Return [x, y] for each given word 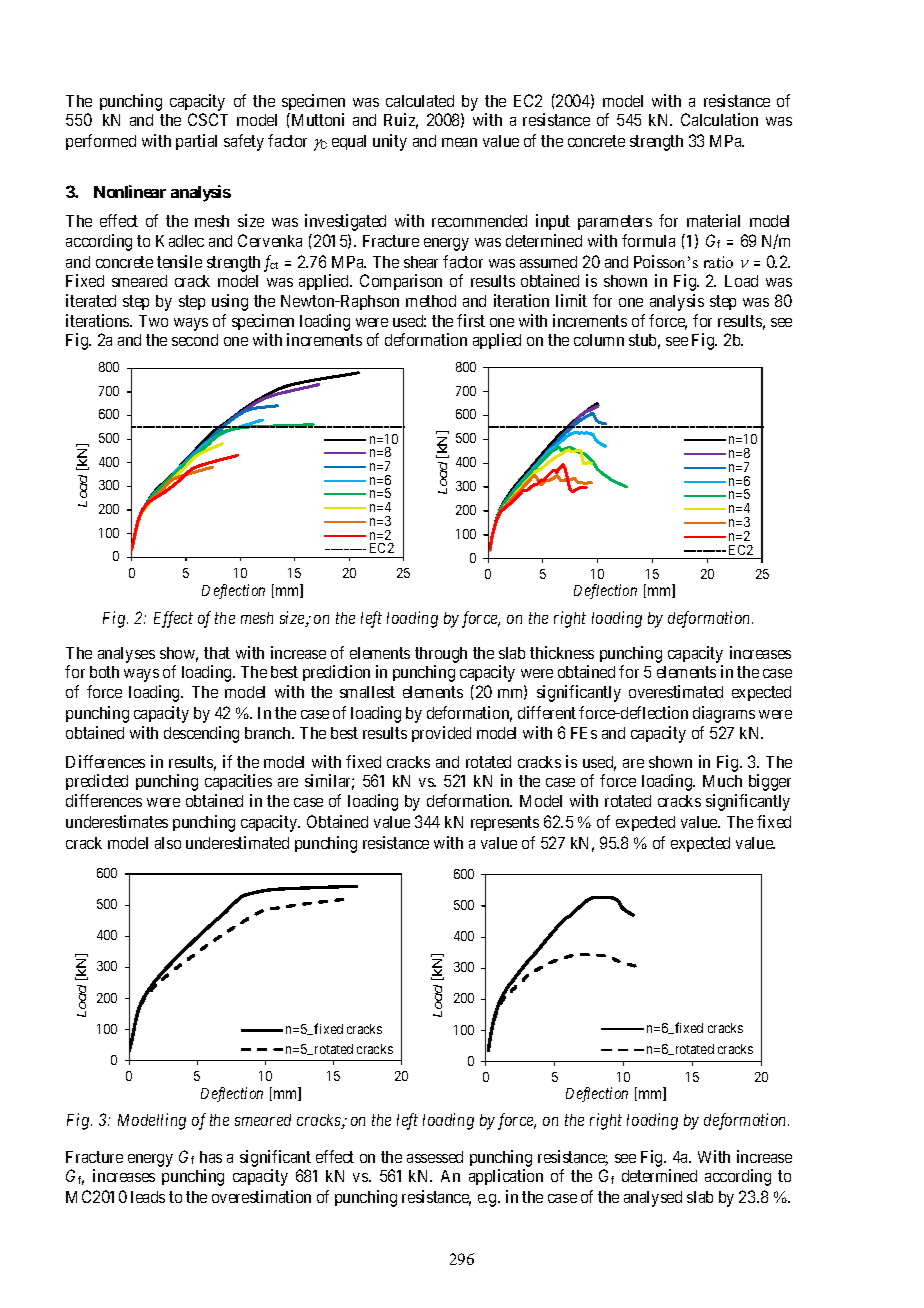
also [168, 843]
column [599, 340]
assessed [435, 1157]
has [211, 1157]
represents [505, 823]
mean [459, 142]
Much [722, 781]
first [471, 320]
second [195, 340]
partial [196, 142]
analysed [653, 1199]
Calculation [719, 119]
